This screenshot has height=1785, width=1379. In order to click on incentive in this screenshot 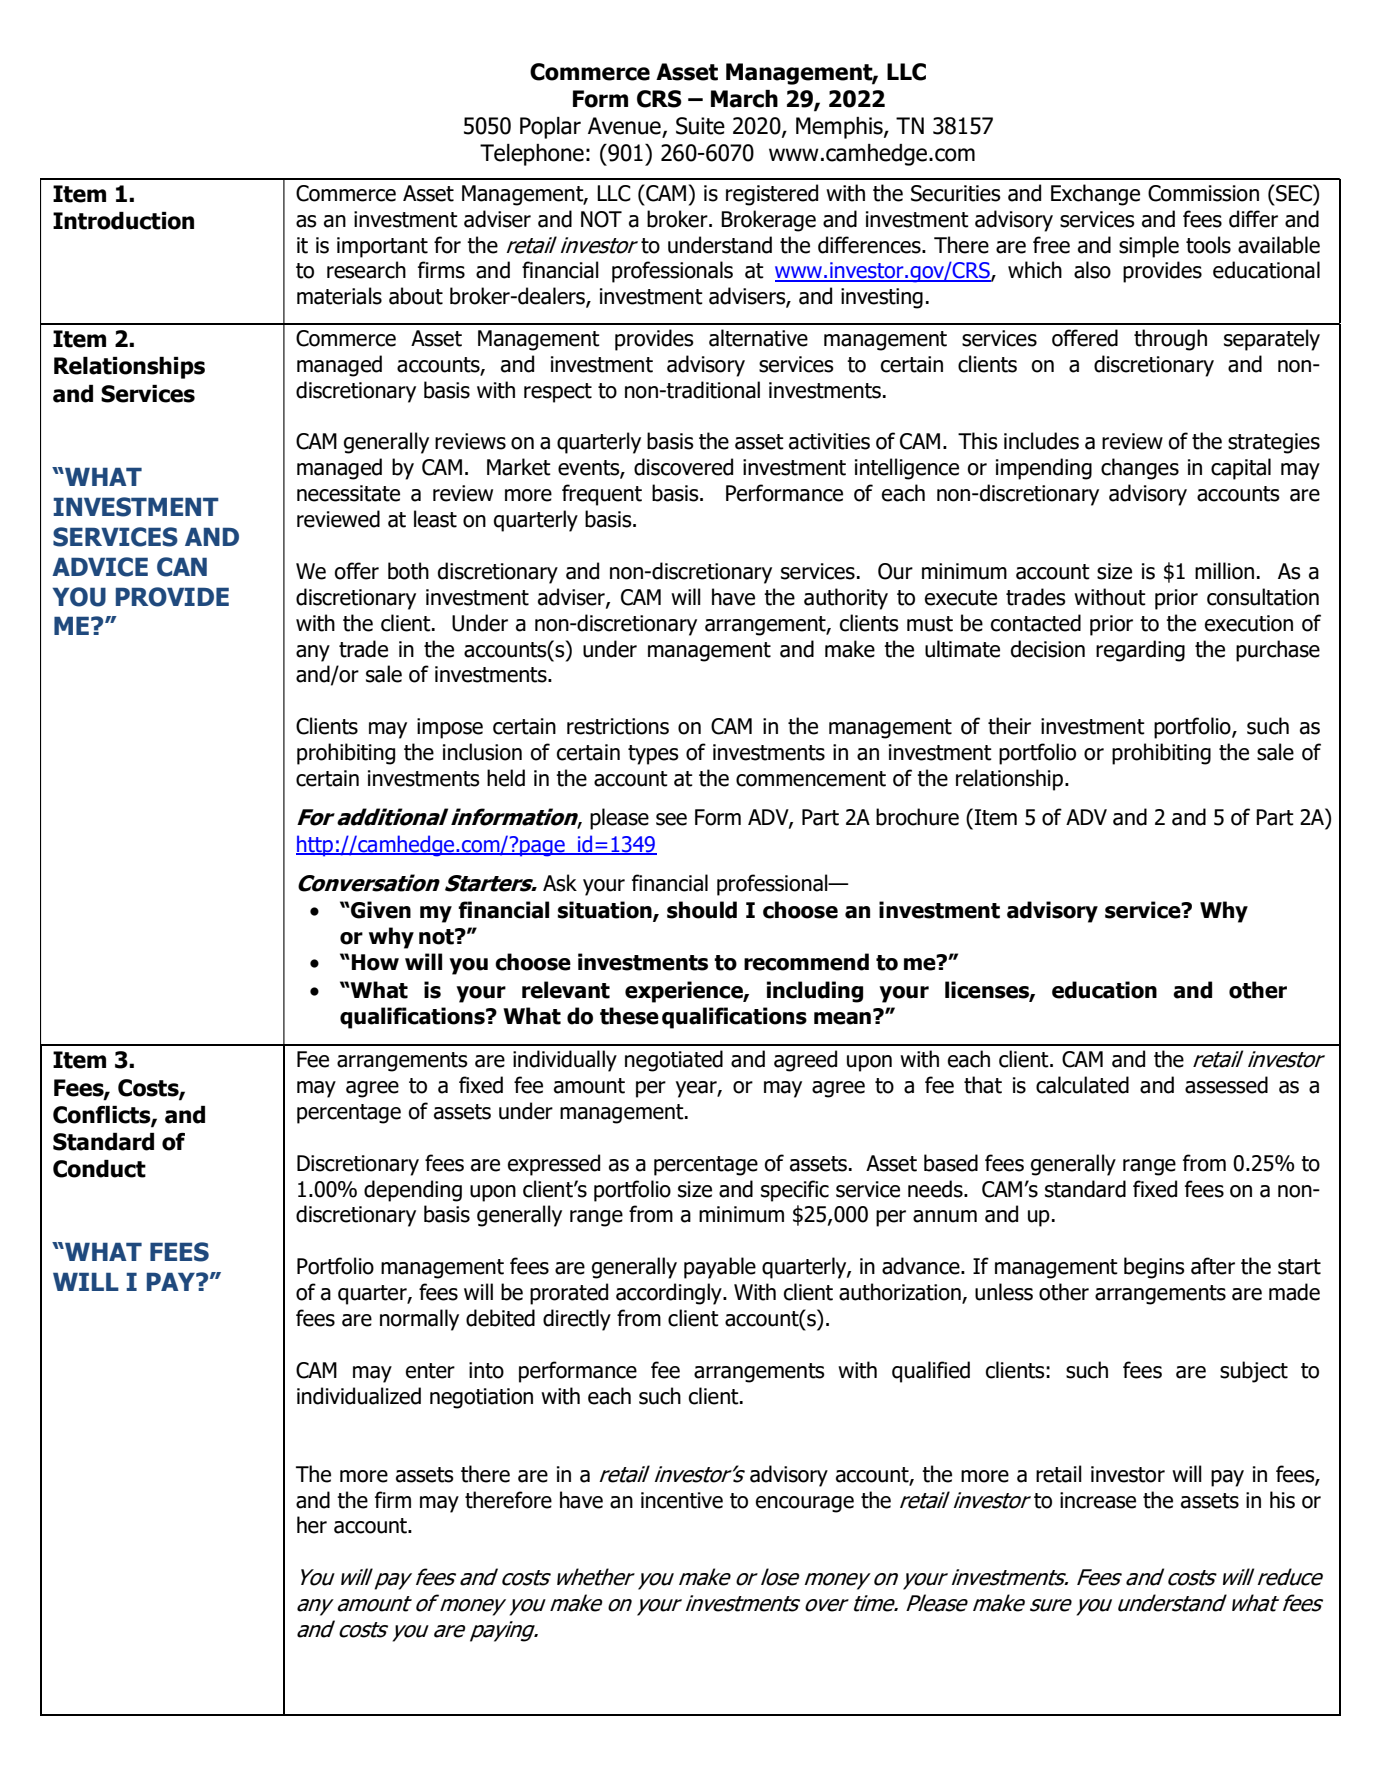, I will do `click(682, 1500)`.
